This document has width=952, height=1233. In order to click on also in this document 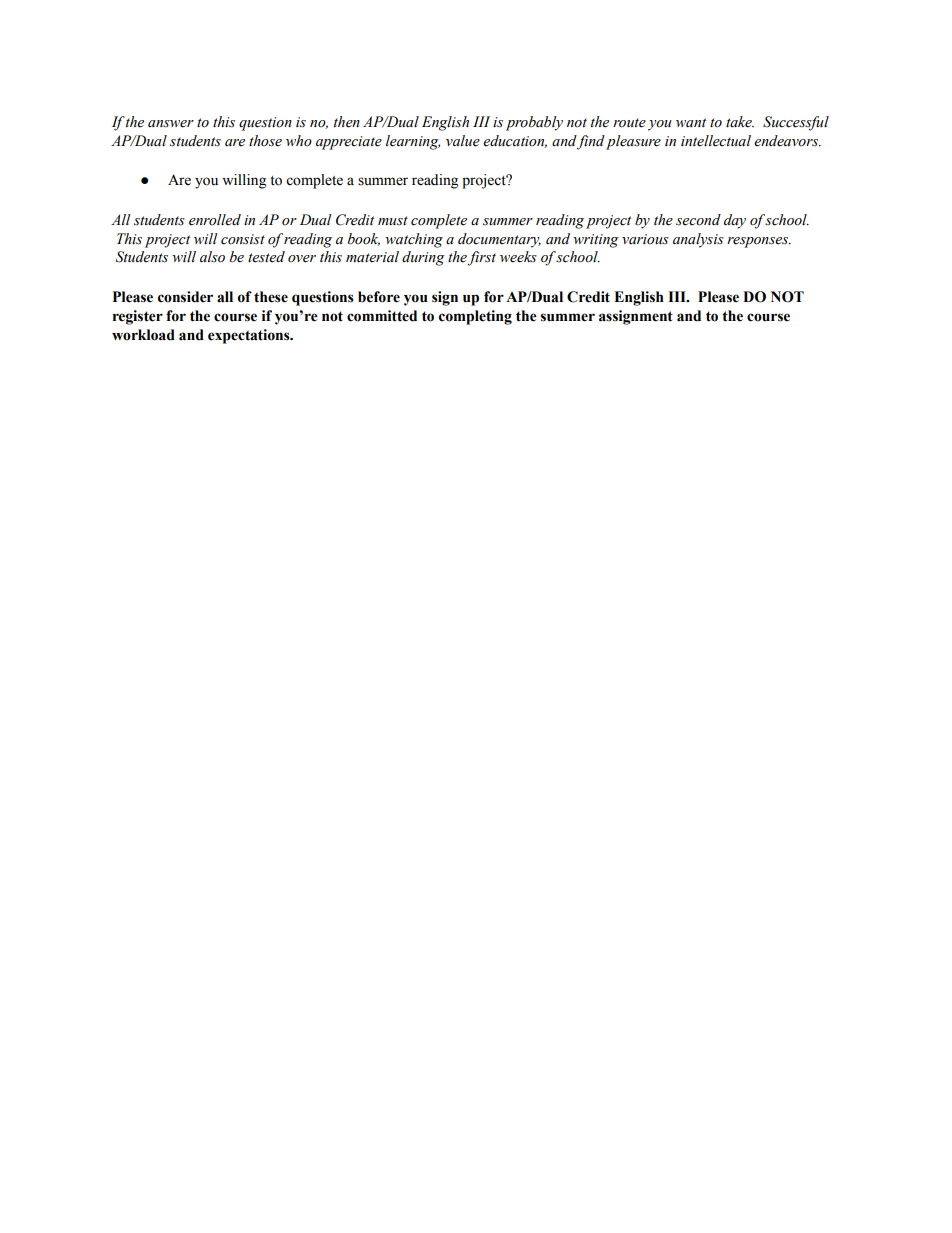, I will do `click(212, 257)`.
